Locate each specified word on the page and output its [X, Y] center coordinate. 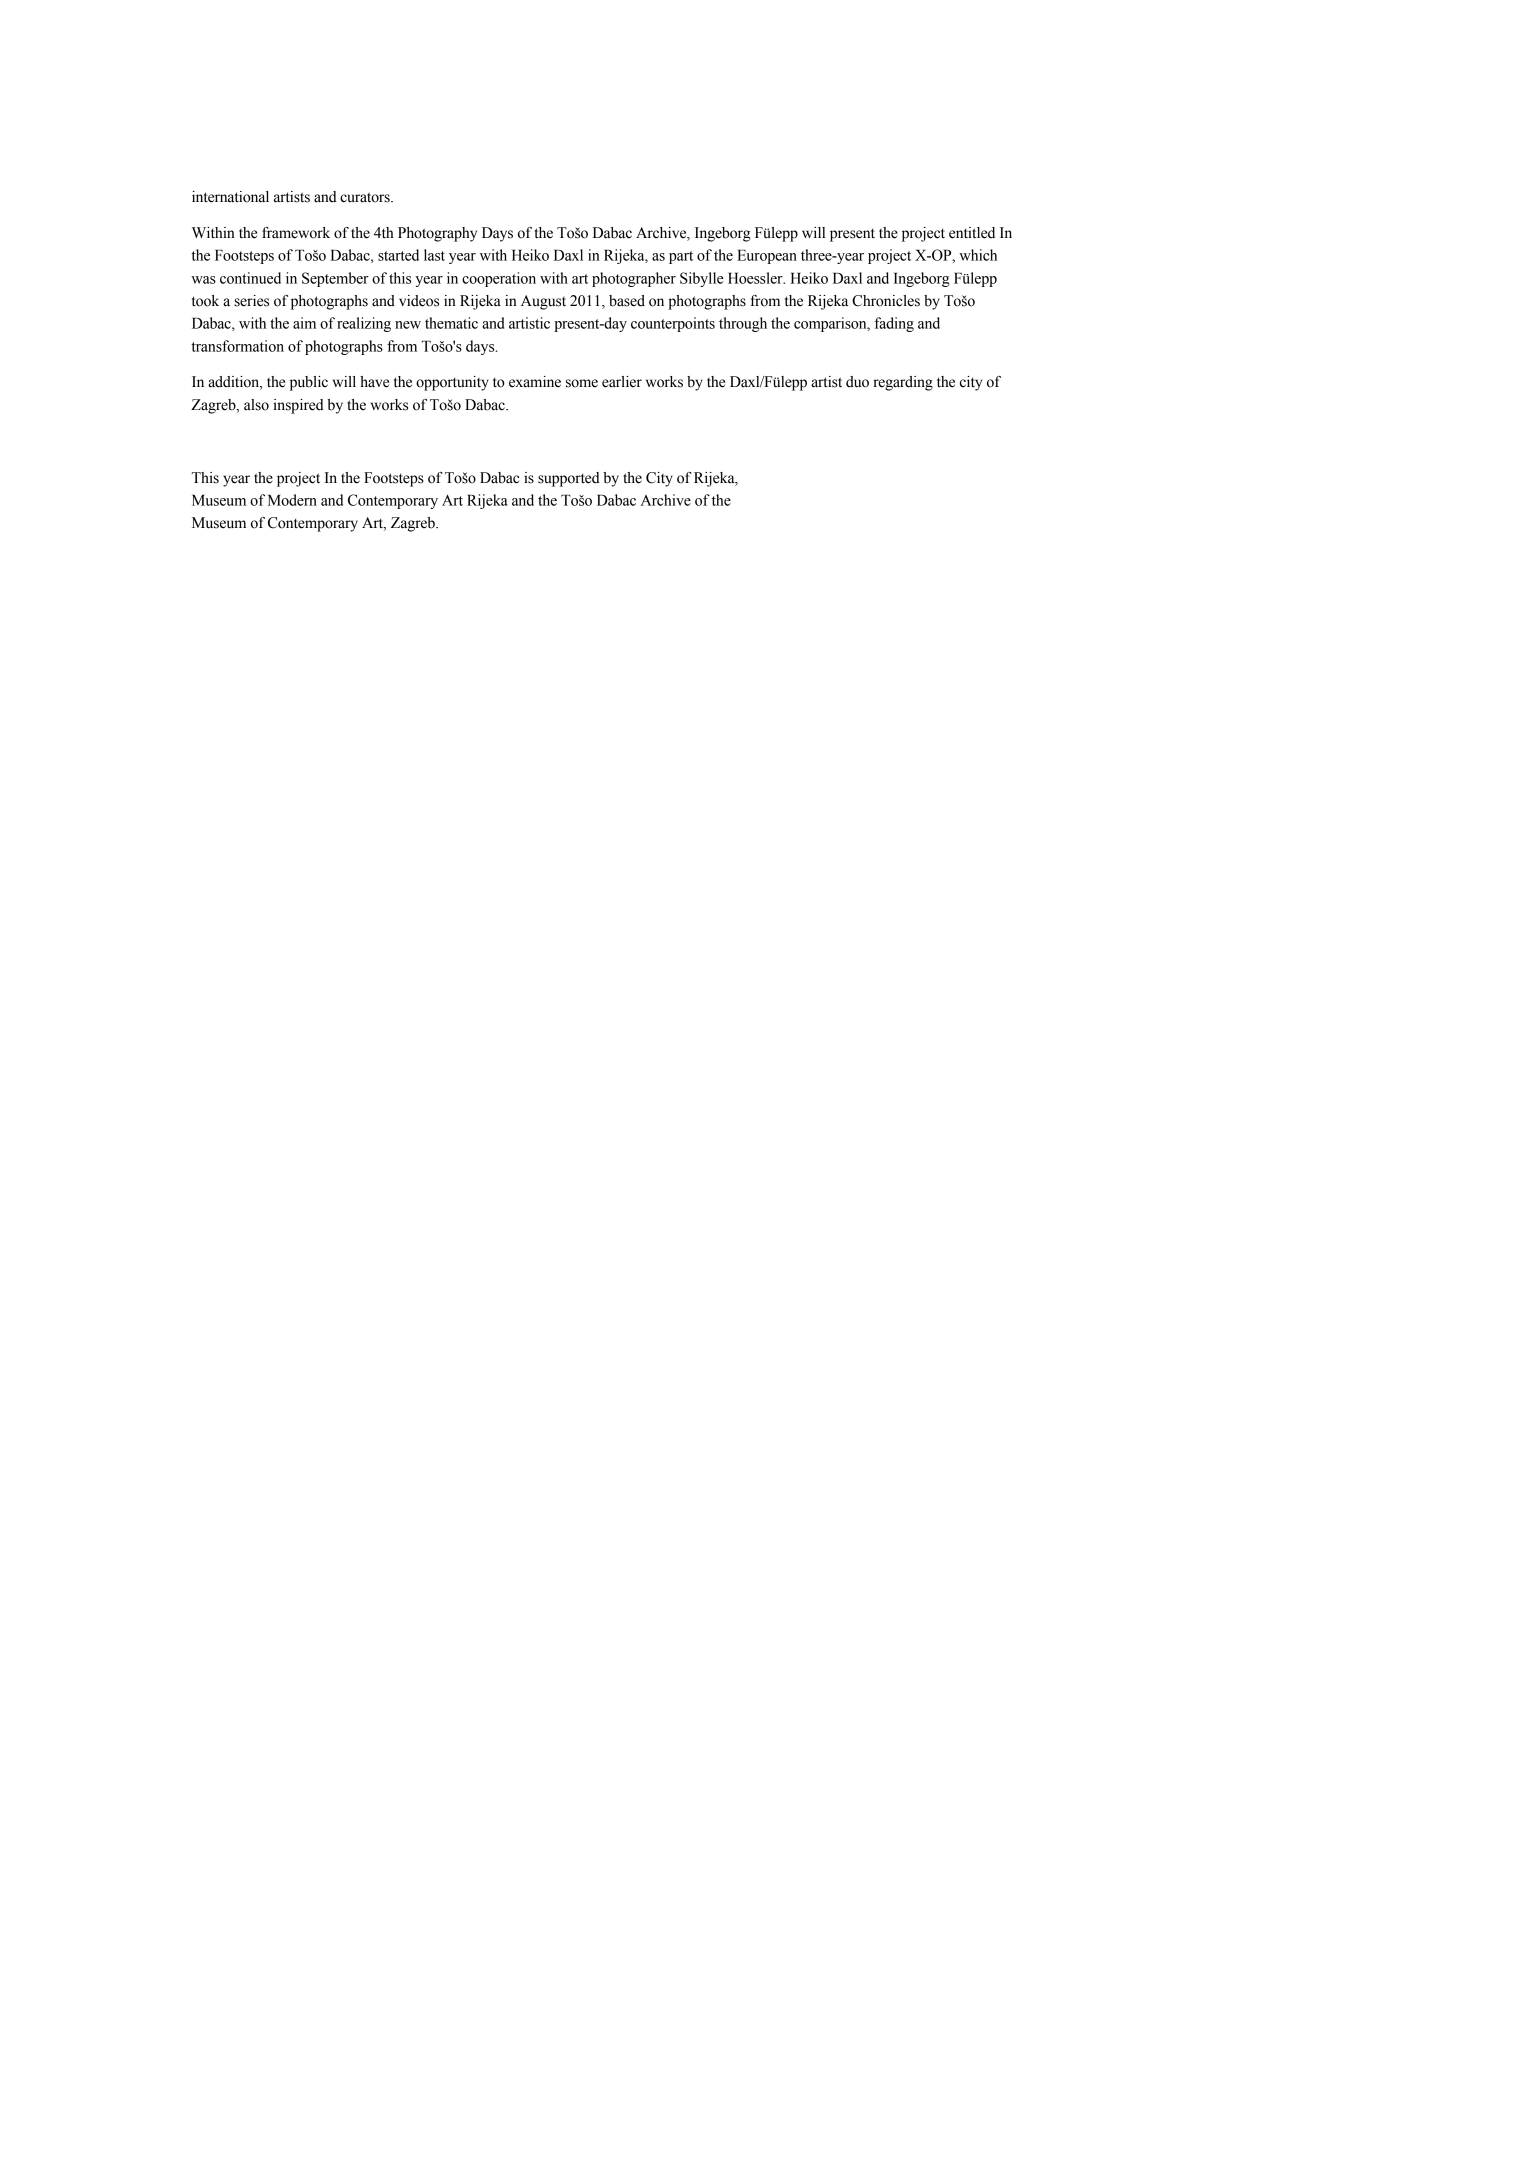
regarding [903, 383]
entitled [972, 233]
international [230, 197]
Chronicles [886, 301]
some [582, 383]
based [627, 301]
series [251, 301]
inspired [298, 406]
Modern [292, 500]
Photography [437, 234]
